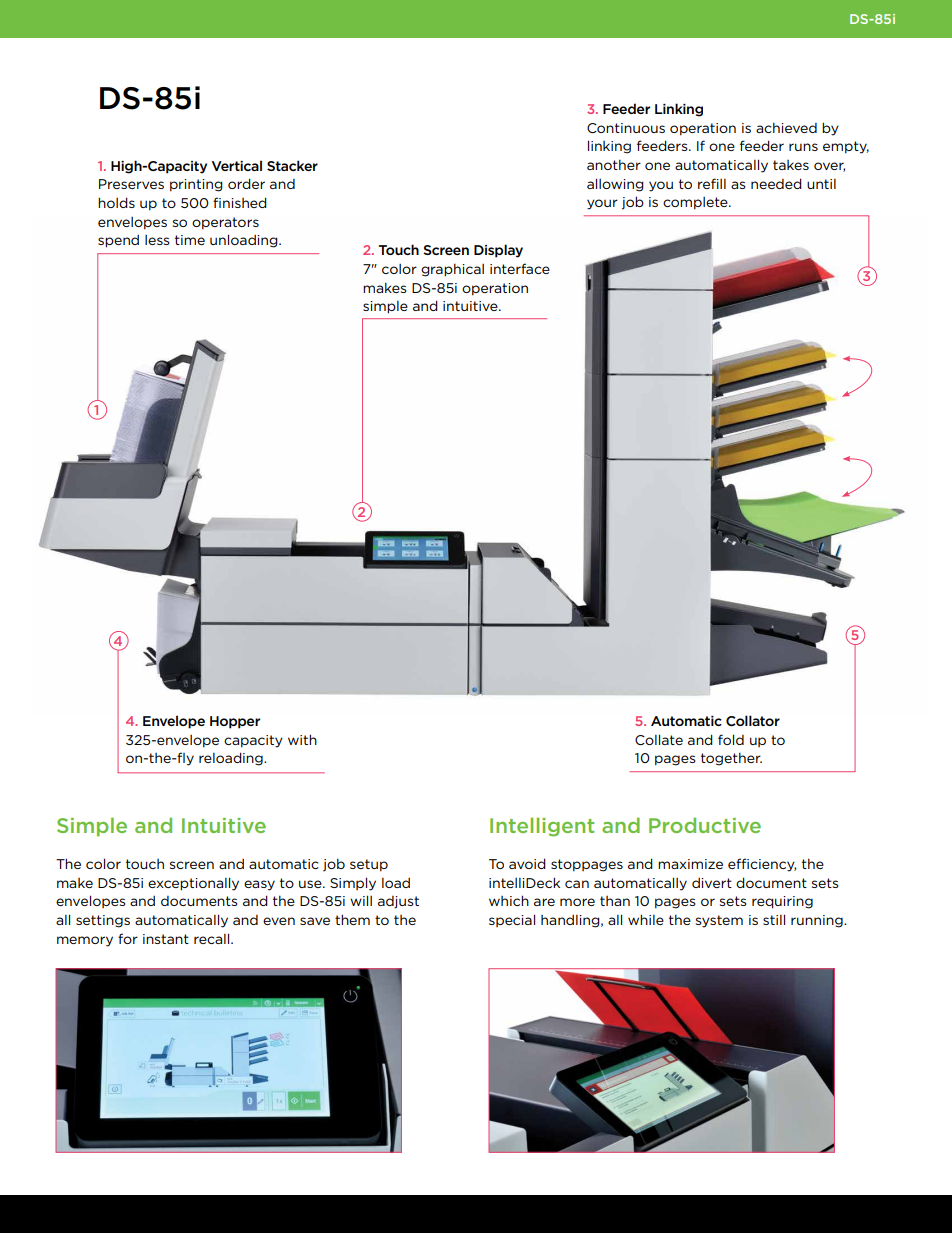 The width and height of the image is (952, 1233). What do you see at coordinates (302, 739) in the image?
I see `with` at bounding box center [302, 739].
